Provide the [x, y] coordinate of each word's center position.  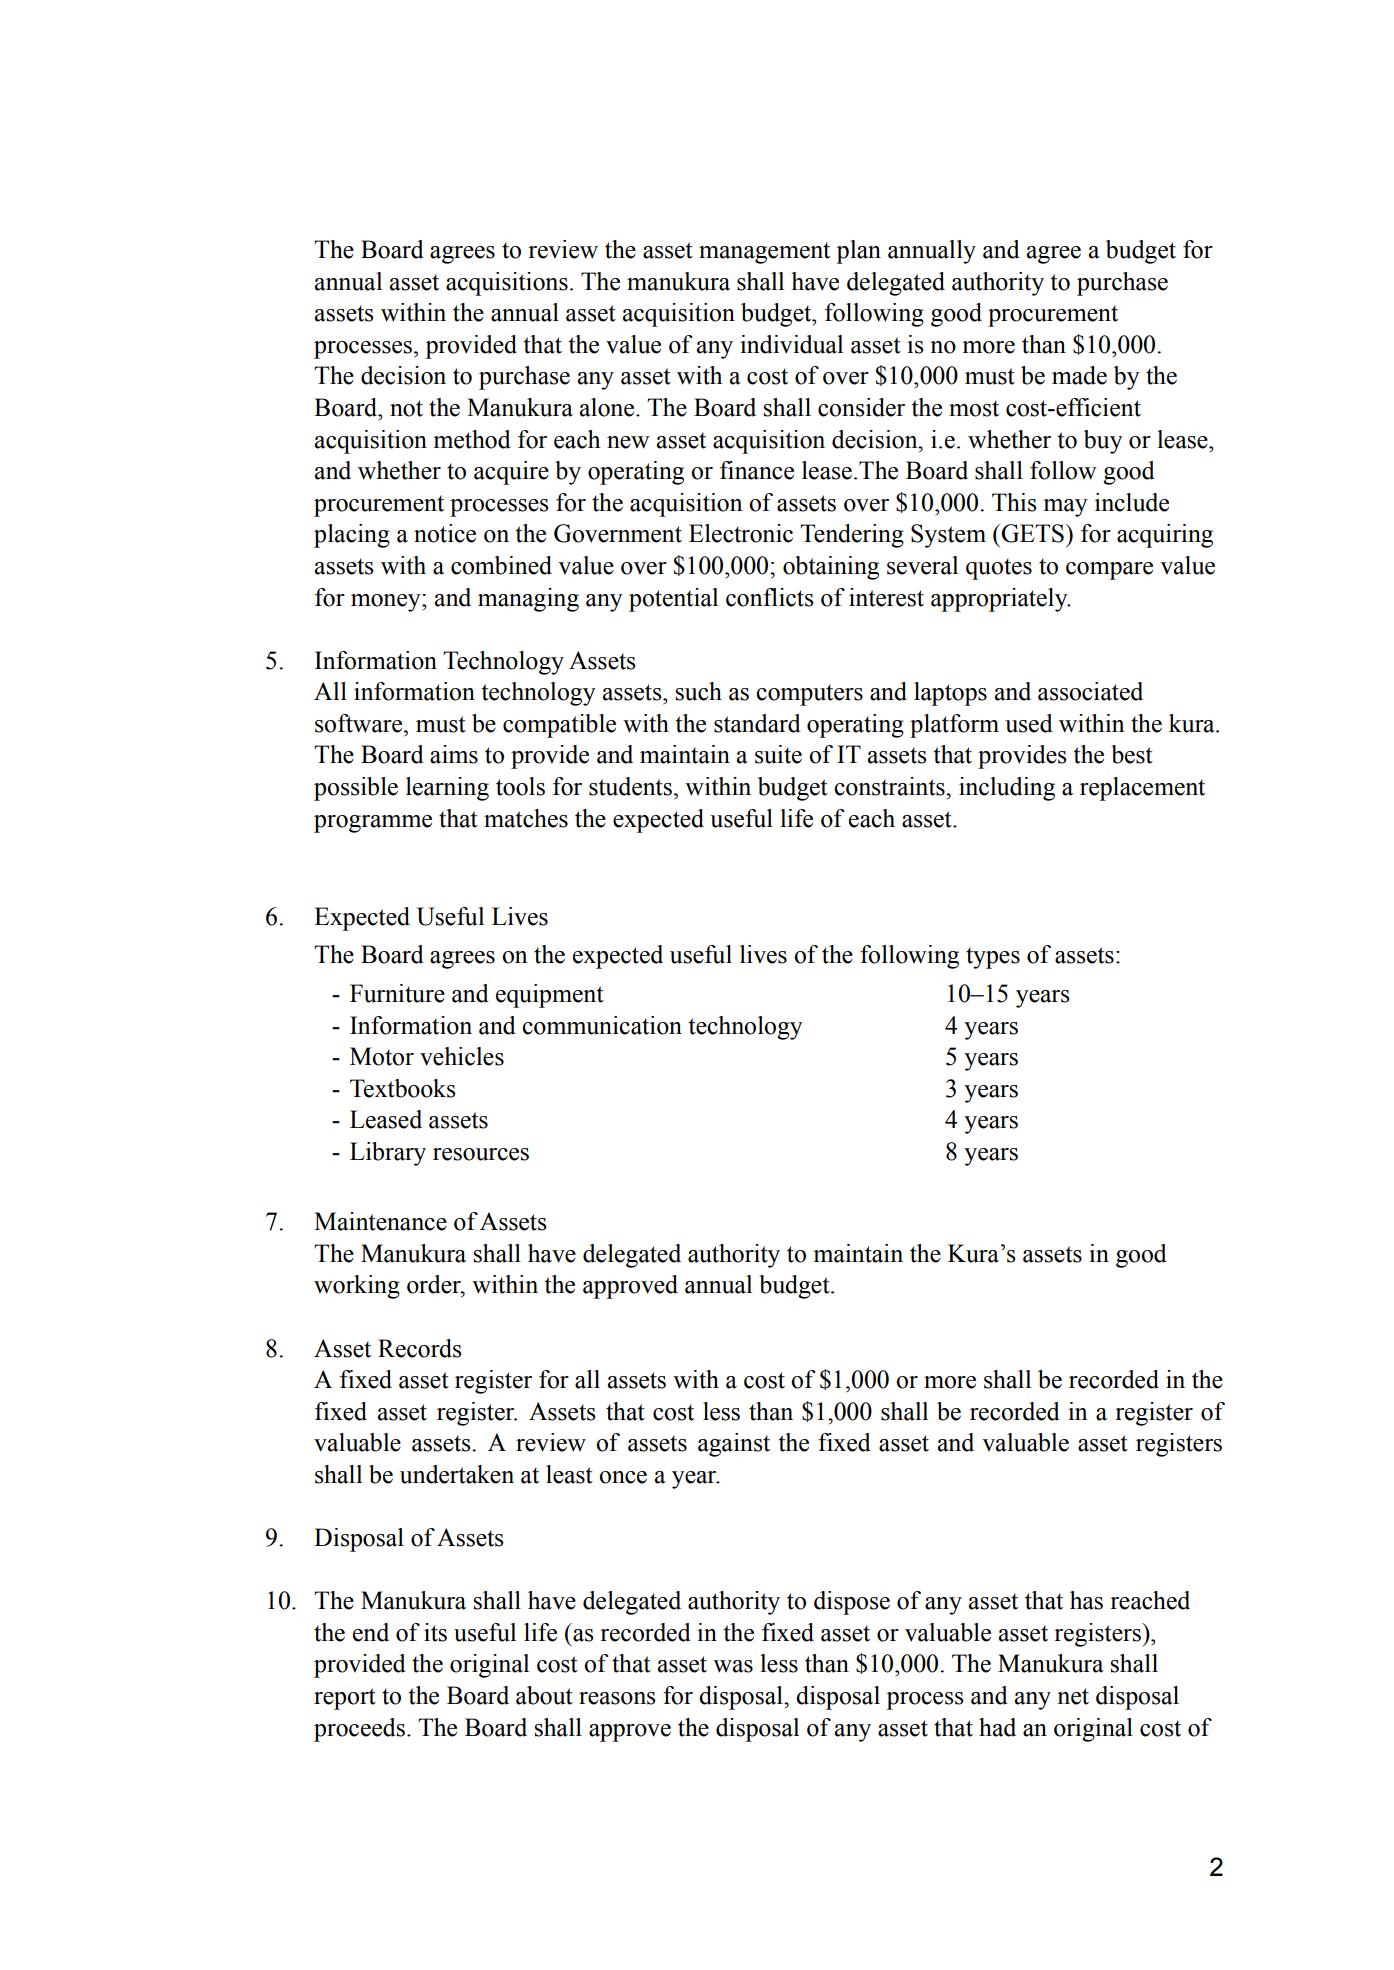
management [764, 253]
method [472, 439]
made [1079, 375]
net [1073, 1696]
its [435, 1632]
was [733, 1666]
